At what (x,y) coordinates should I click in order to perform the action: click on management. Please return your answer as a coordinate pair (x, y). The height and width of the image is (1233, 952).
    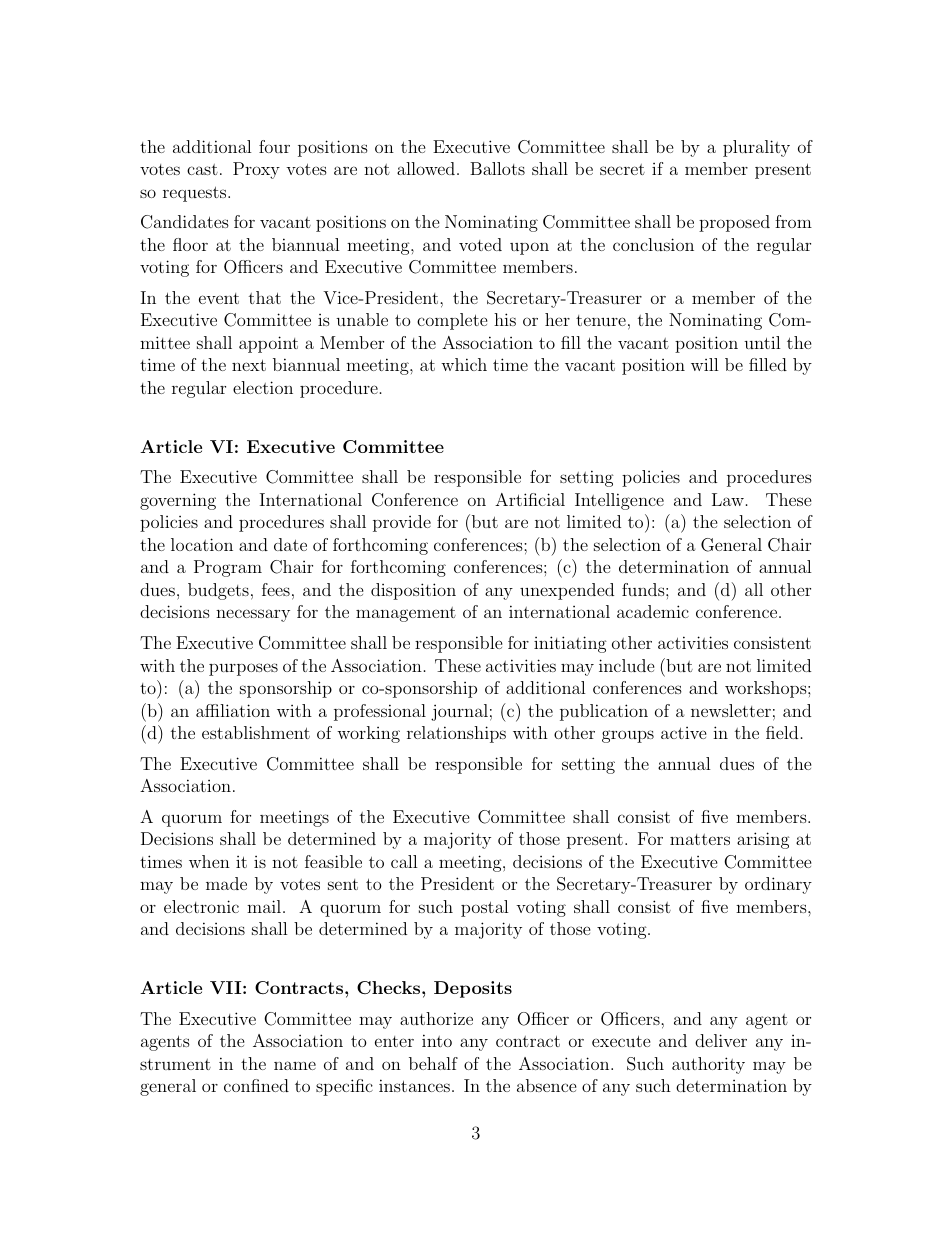
    Looking at the image, I should click on (406, 614).
